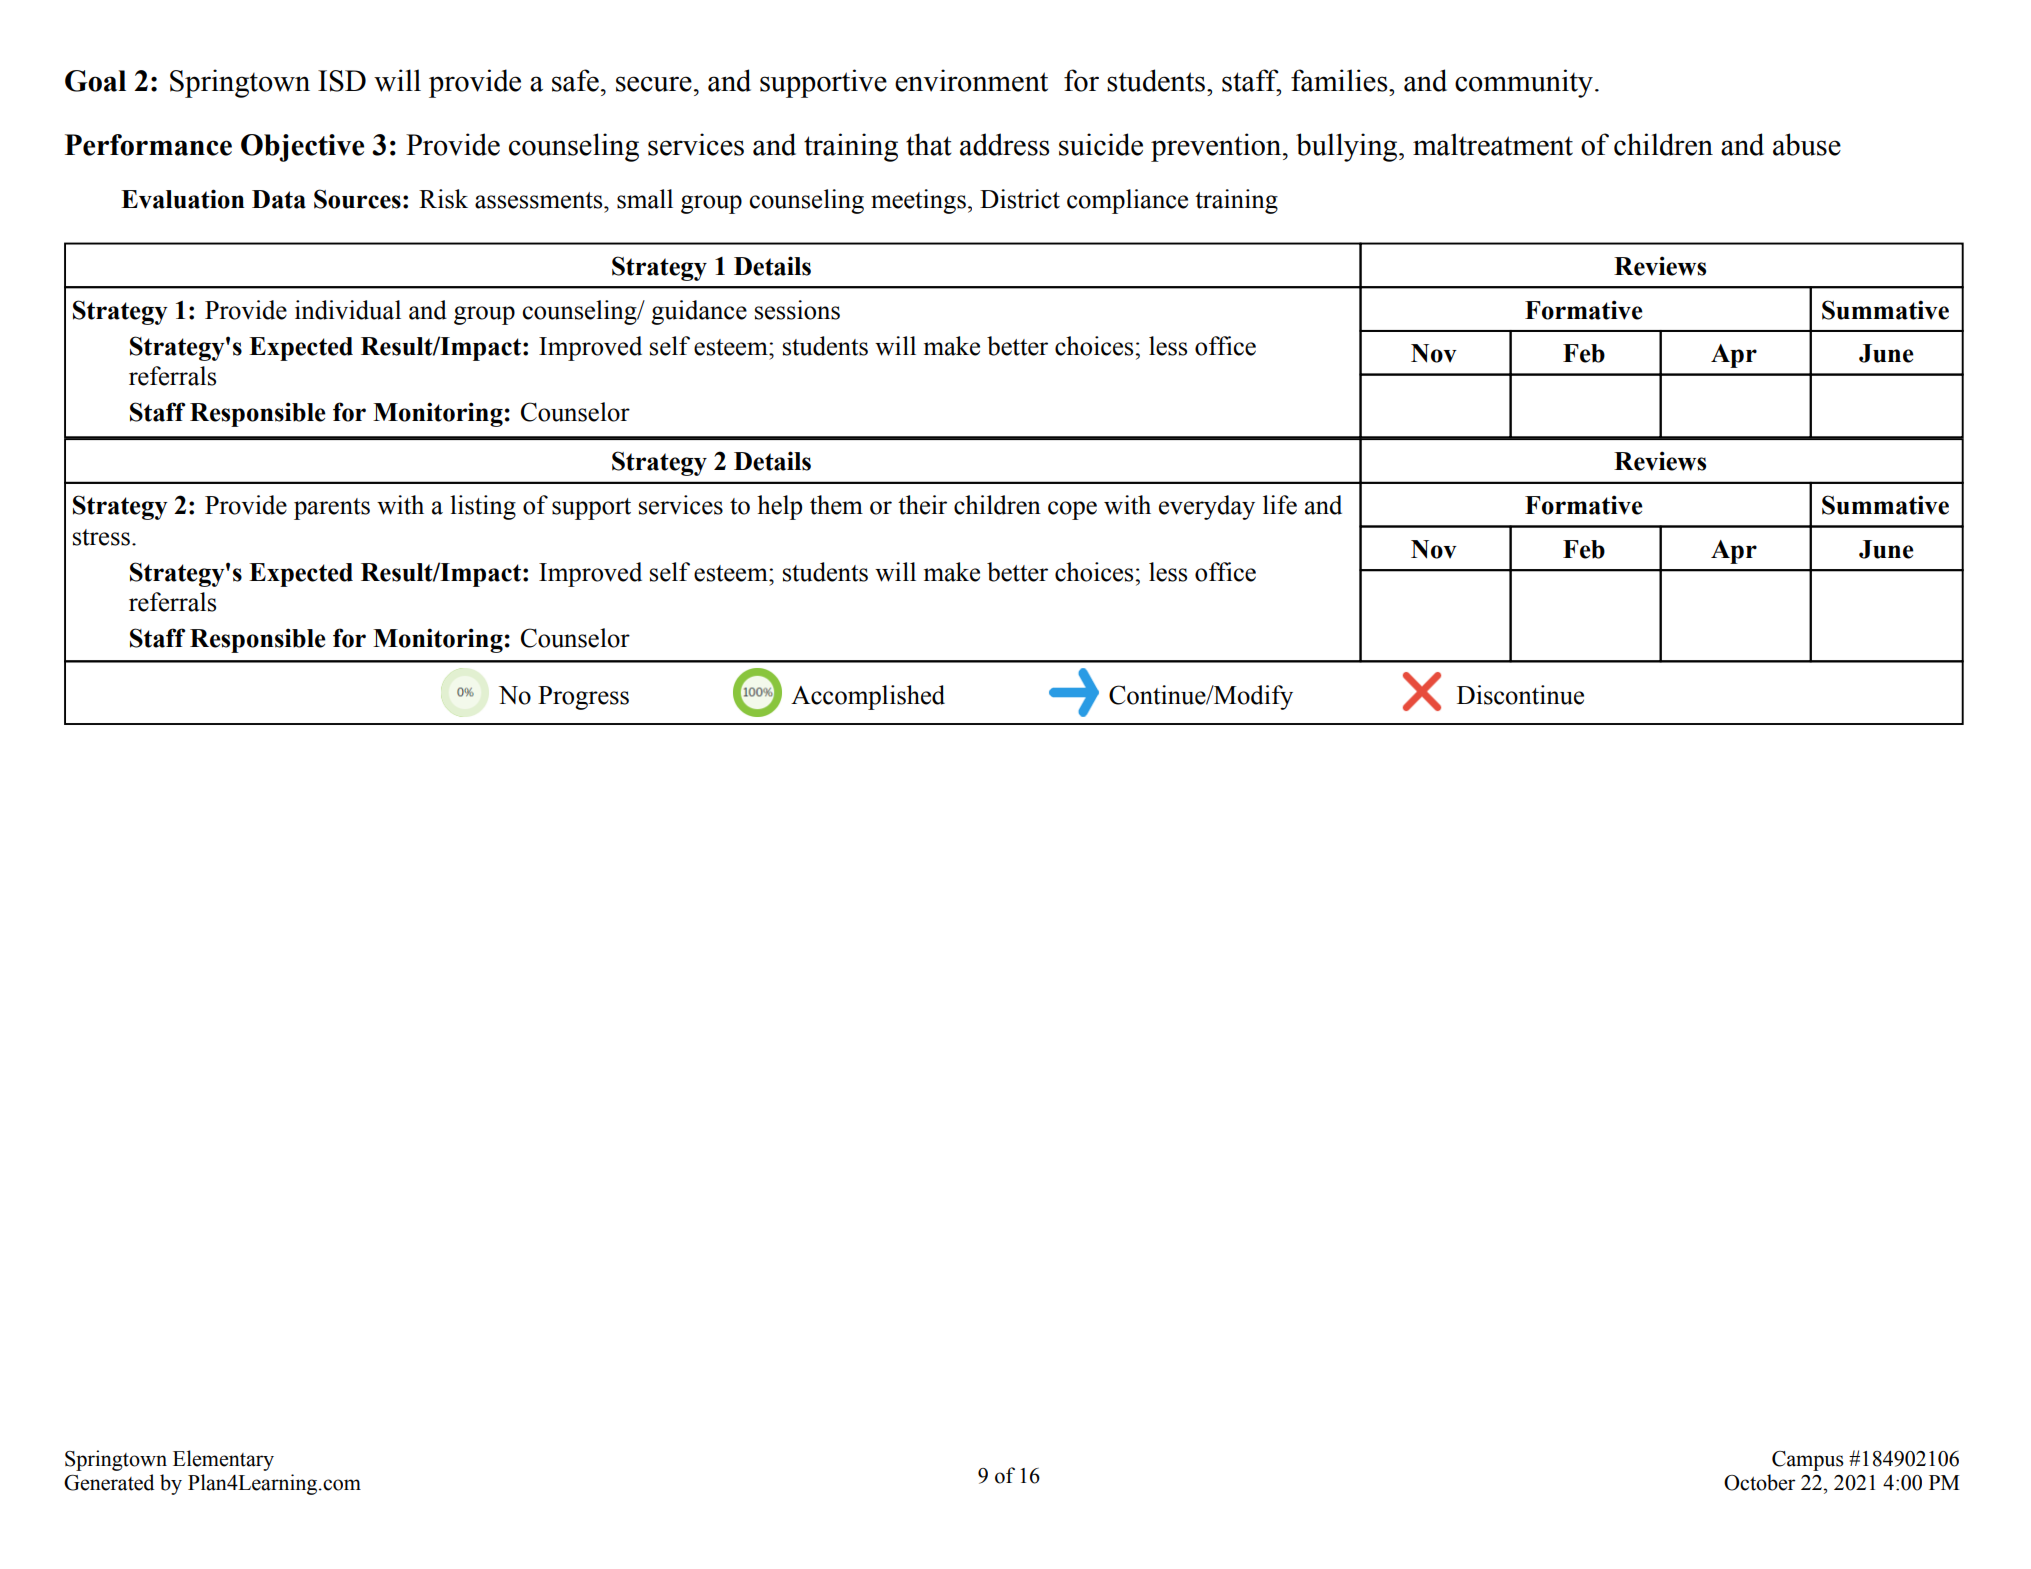 This screenshot has height=1569, width=2031. I want to click on Objective, so click(302, 148).
